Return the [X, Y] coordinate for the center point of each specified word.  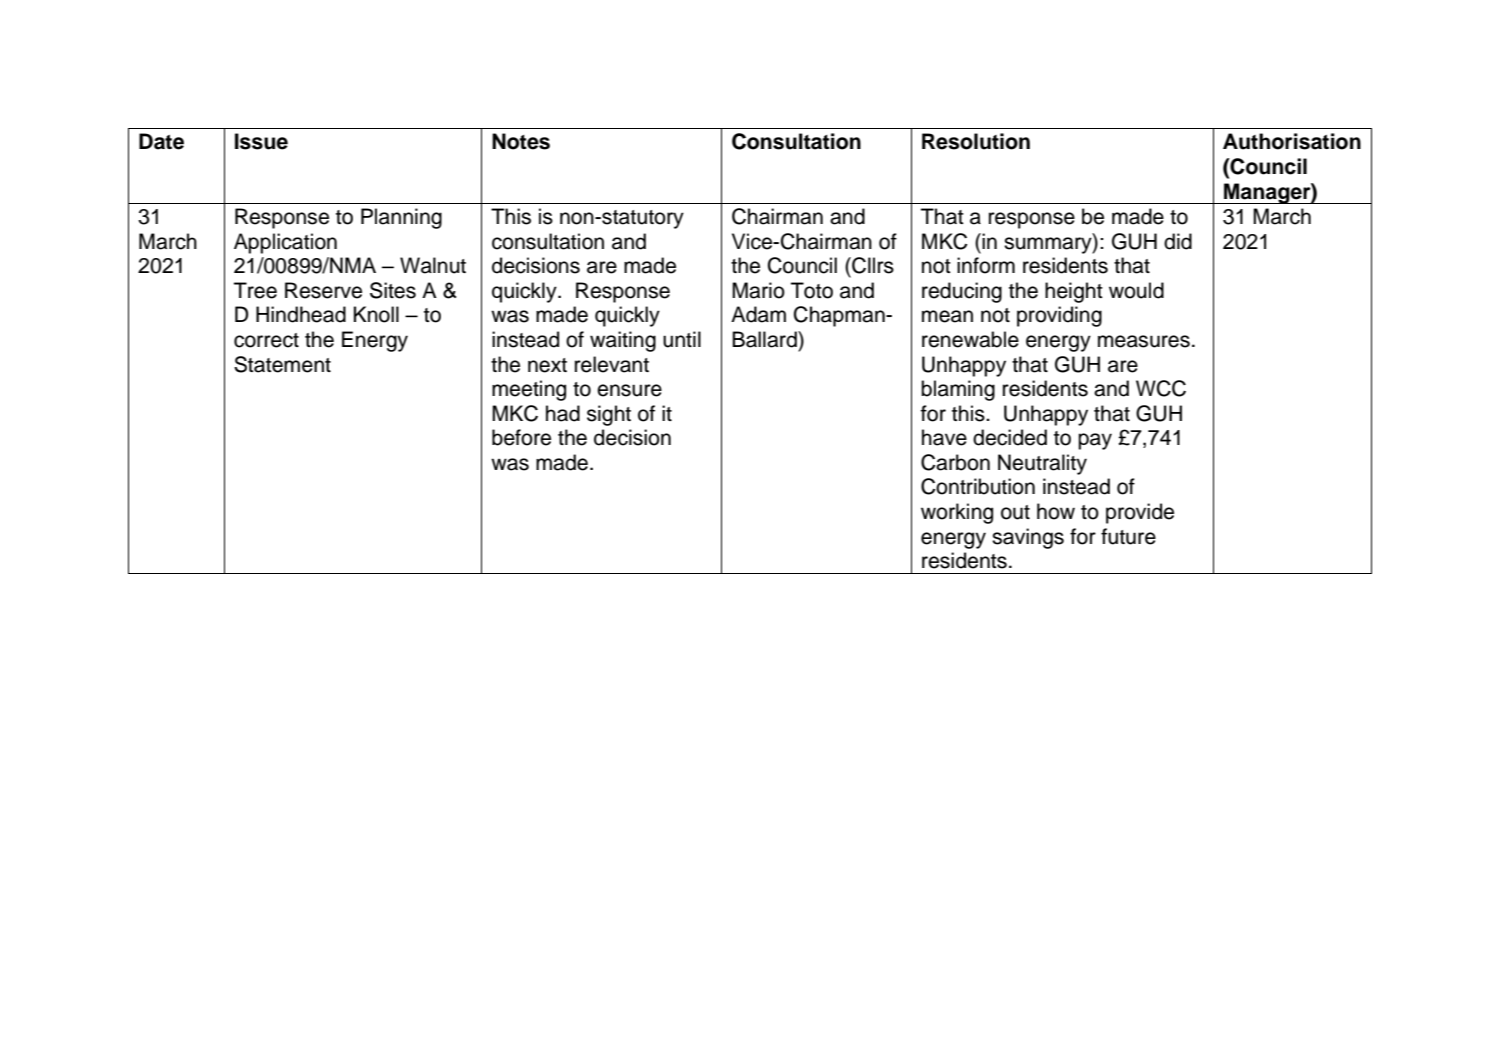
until [682, 339]
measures [1144, 341]
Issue [261, 141]
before [521, 437]
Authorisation [1292, 141]
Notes [521, 141]
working [957, 513]
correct [266, 340]
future [1128, 536]
